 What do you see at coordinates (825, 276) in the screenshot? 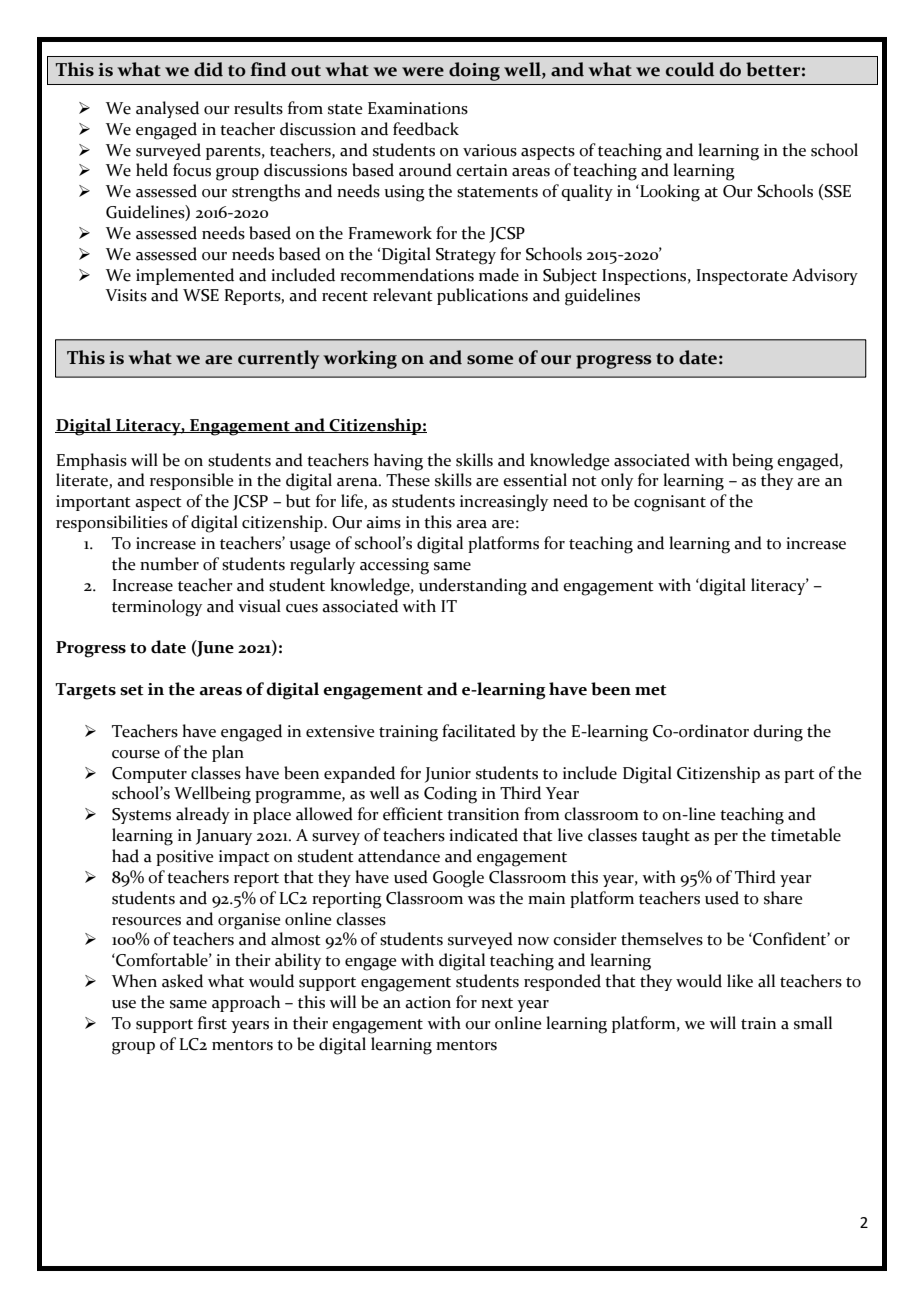
I see `Advisory` at bounding box center [825, 276].
